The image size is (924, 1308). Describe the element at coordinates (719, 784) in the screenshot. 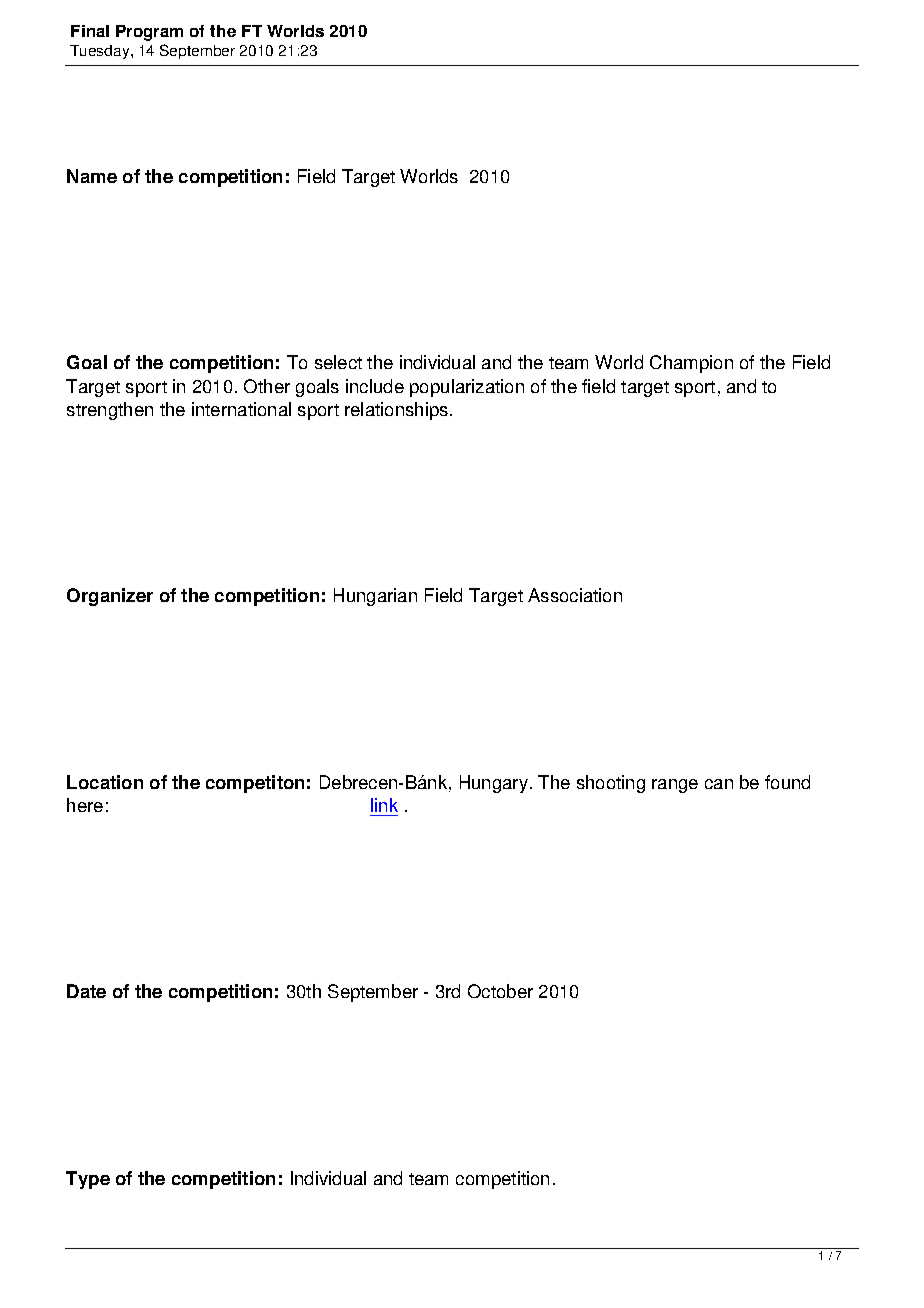

I see `can` at that location.
